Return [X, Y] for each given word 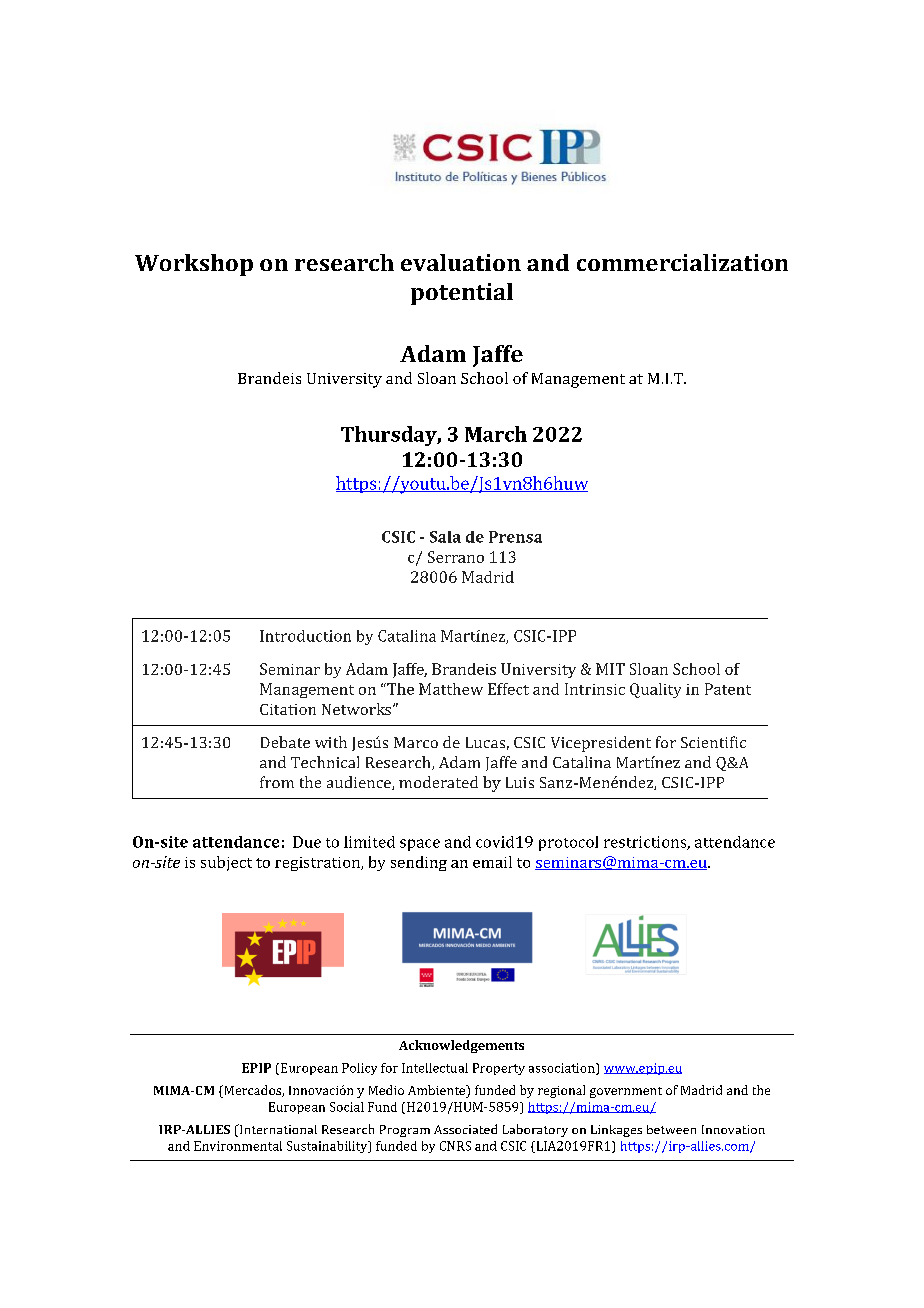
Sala [445, 537]
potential [462, 294]
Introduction [305, 636]
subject [226, 863]
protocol [568, 843]
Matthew [451, 689]
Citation [288, 709]
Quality [655, 690]
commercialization [682, 262]
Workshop [194, 265]
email [492, 862]
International [277, 1130]
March [496, 434]
